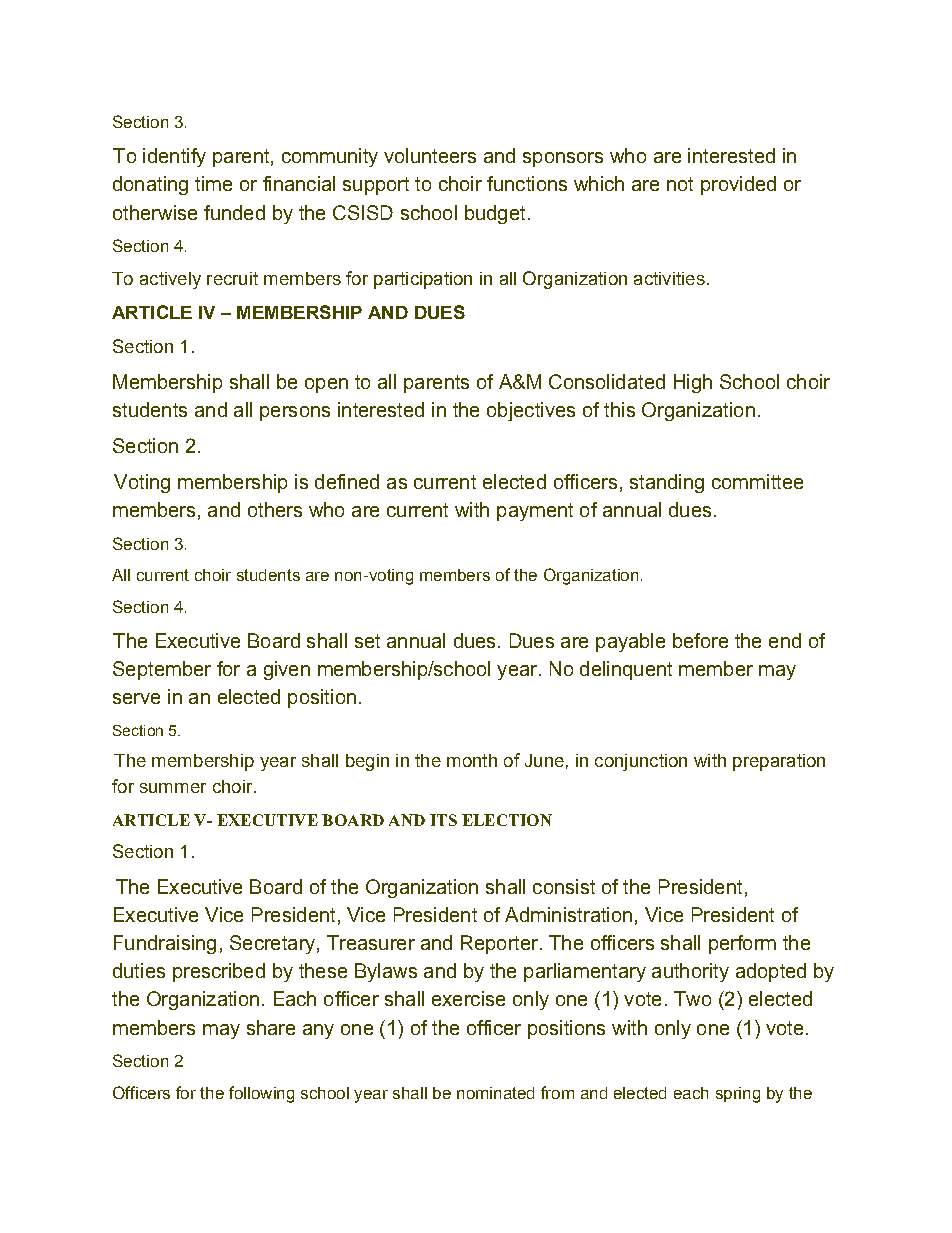  What do you see at coordinates (261, 1094) in the document?
I see `following` at bounding box center [261, 1094].
